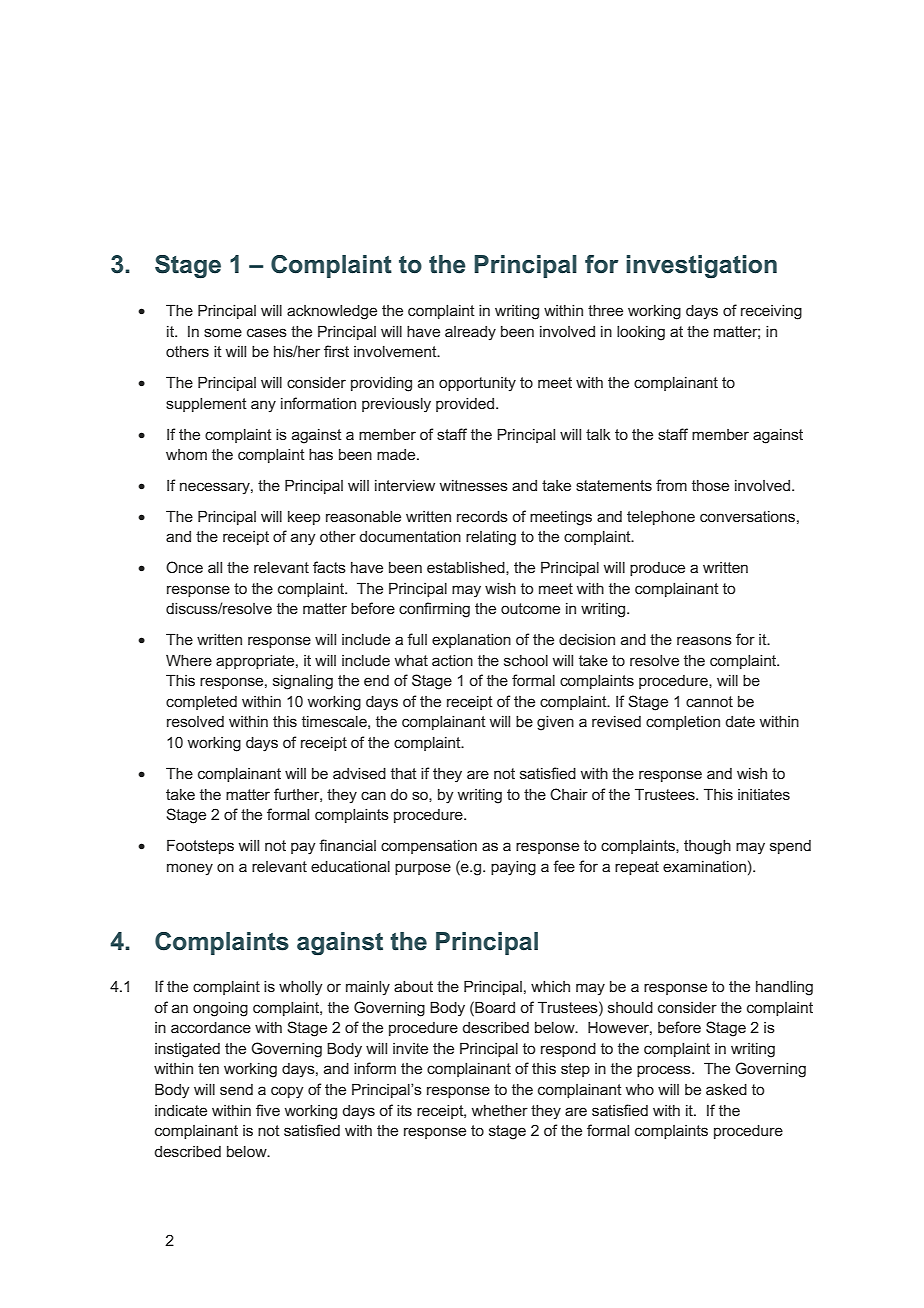 This document has height=1308, width=924. Describe the element at coordinates (452, 660) in the document. I see `action` at that location.
